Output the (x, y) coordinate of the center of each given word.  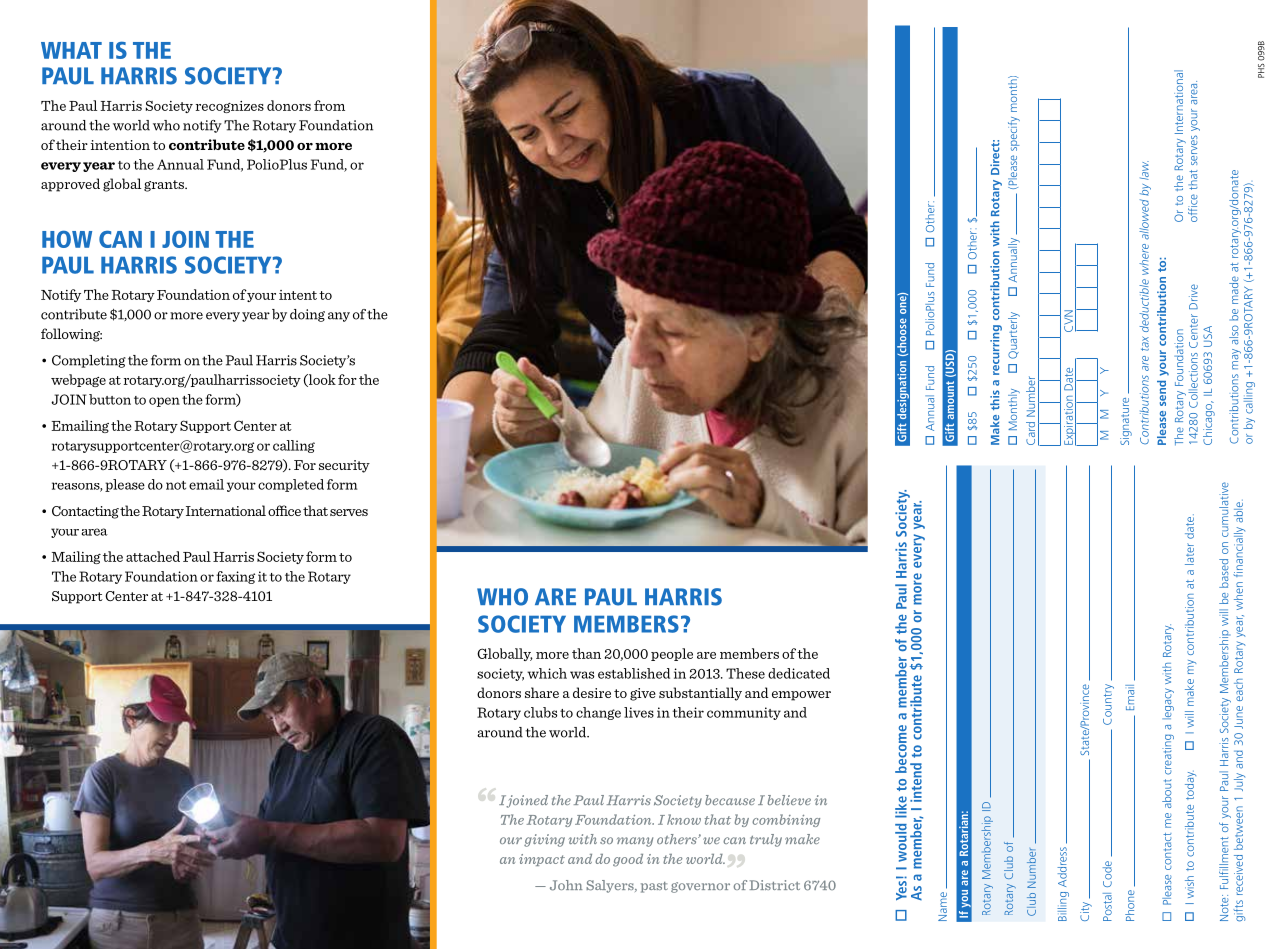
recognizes (230, 107)
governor (700, 887)
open (164, 402)
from (329, 105)
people (672, 654)
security (344, 466)
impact (542, 860)
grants (165, 186)
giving (544, 840)
